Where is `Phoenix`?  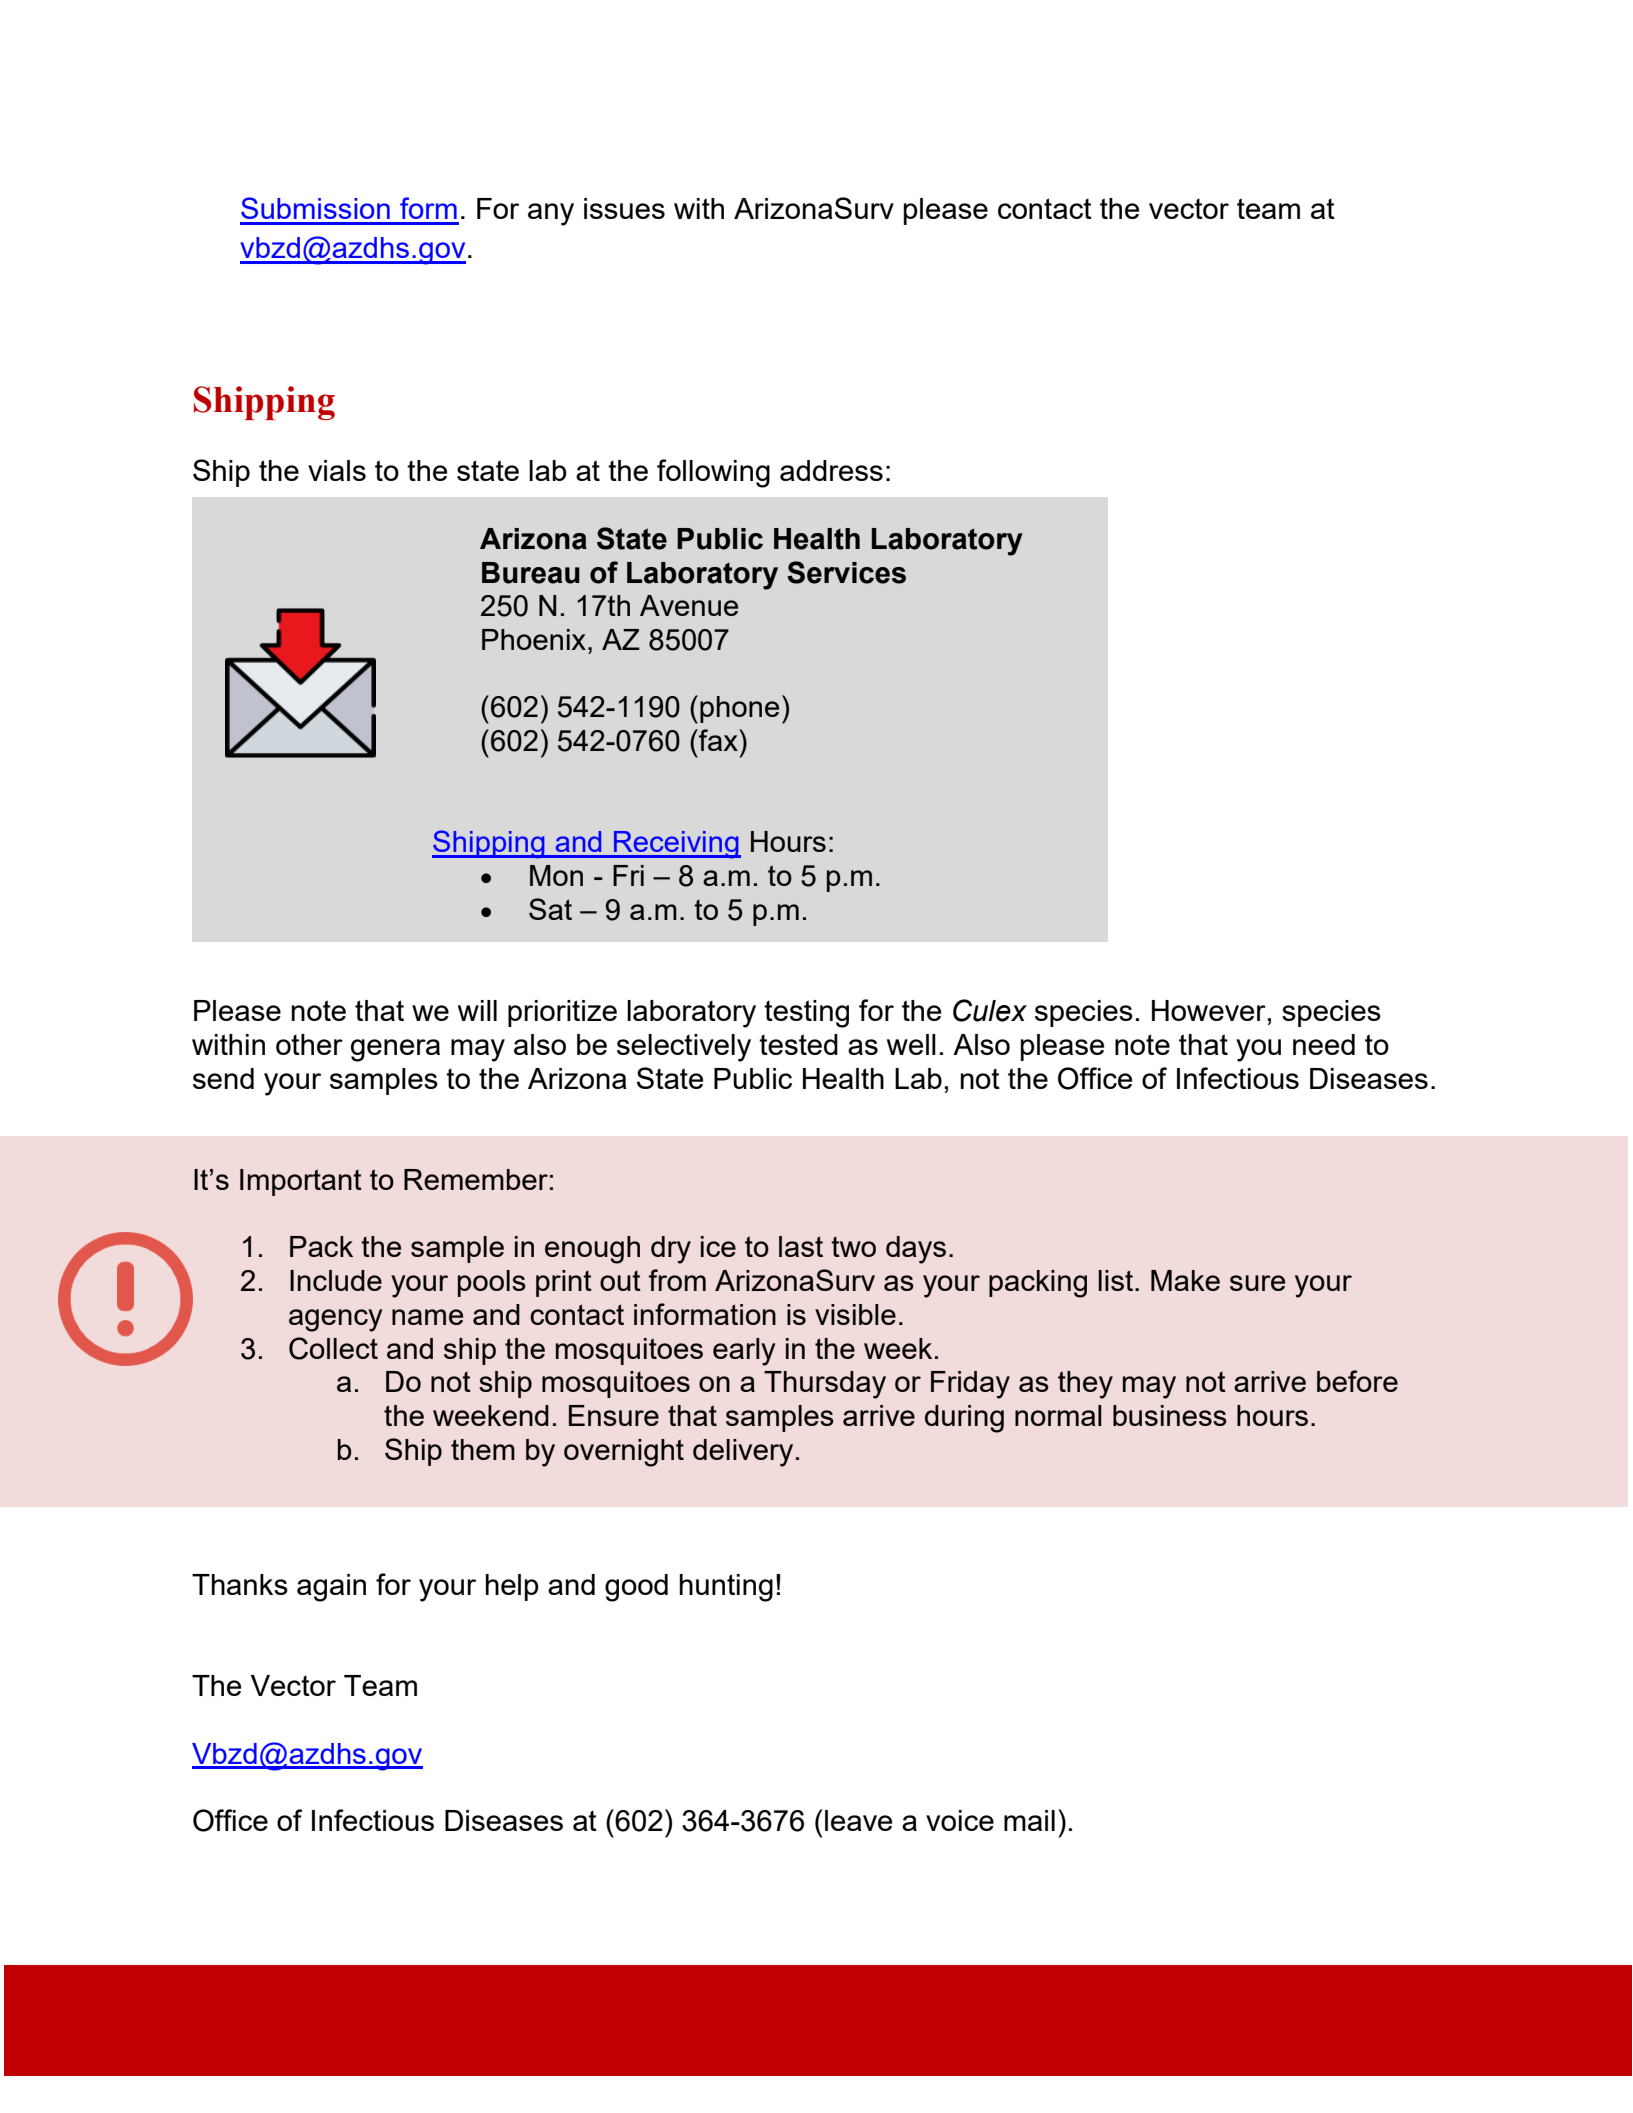 Phoenix is located at coordinates (535, 639).
